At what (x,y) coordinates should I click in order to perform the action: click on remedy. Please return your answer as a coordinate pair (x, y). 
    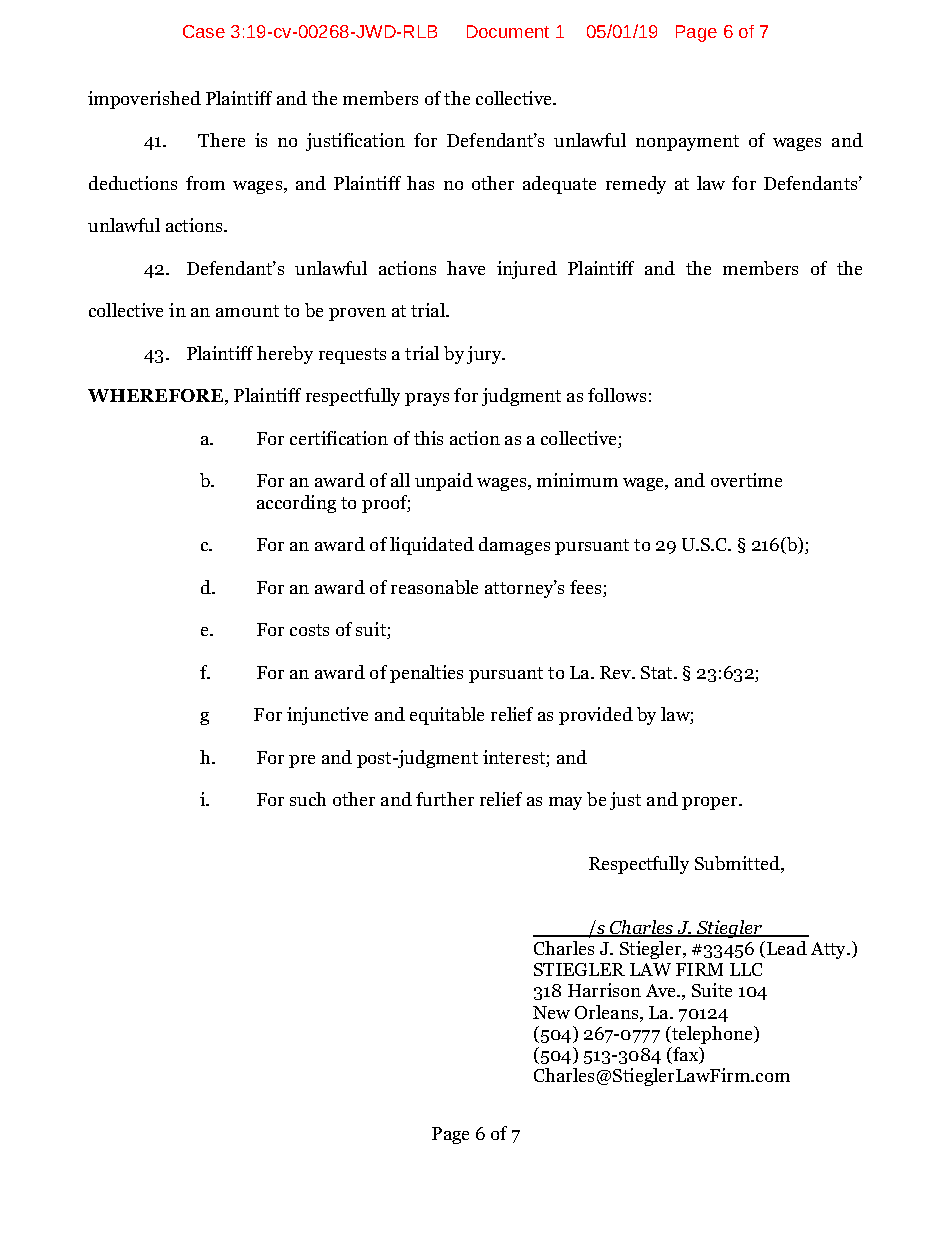
    Looking at the image, I should click on (636, 185).
